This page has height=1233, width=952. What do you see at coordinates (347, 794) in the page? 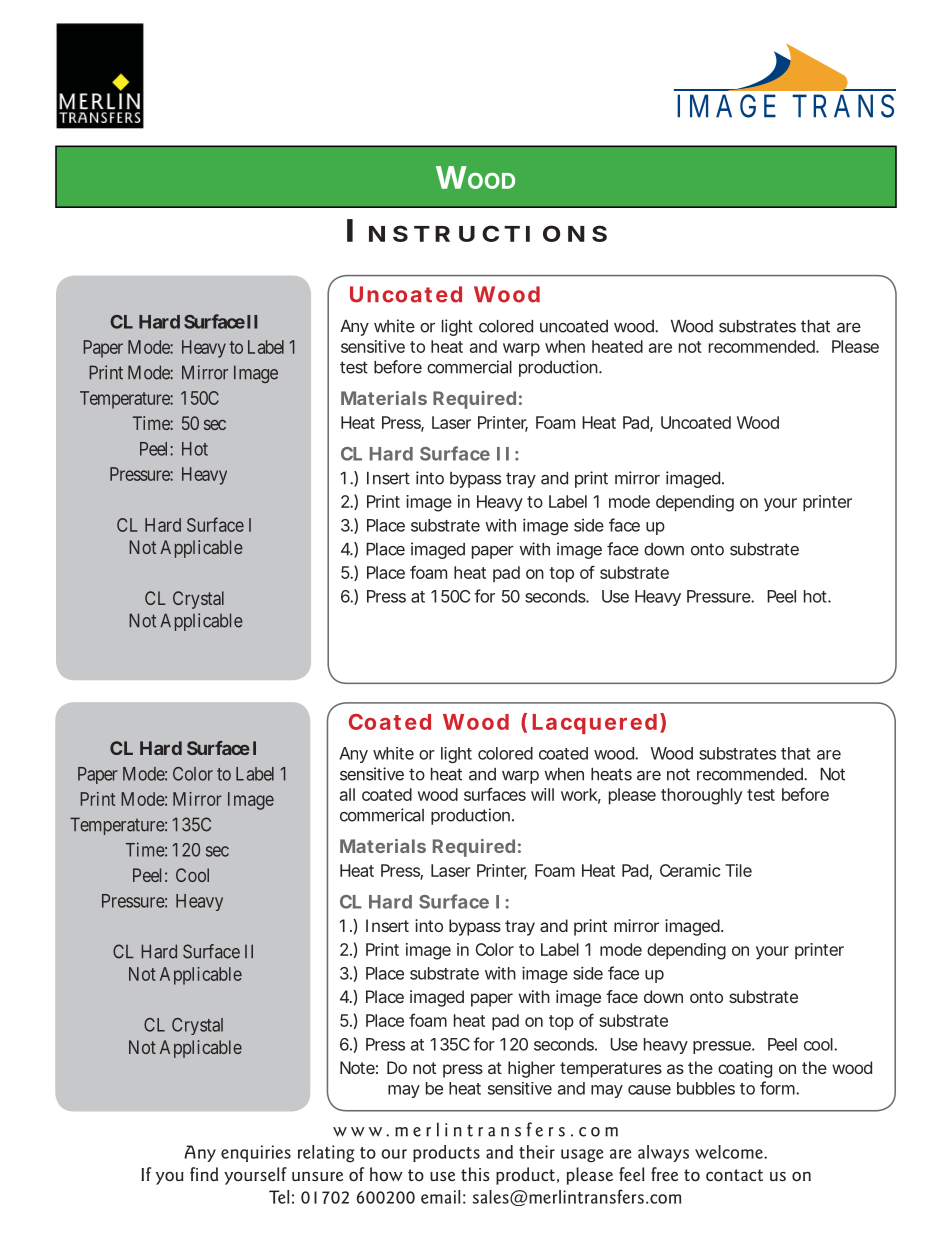
I see `all` at bounding box center [347, 794].
